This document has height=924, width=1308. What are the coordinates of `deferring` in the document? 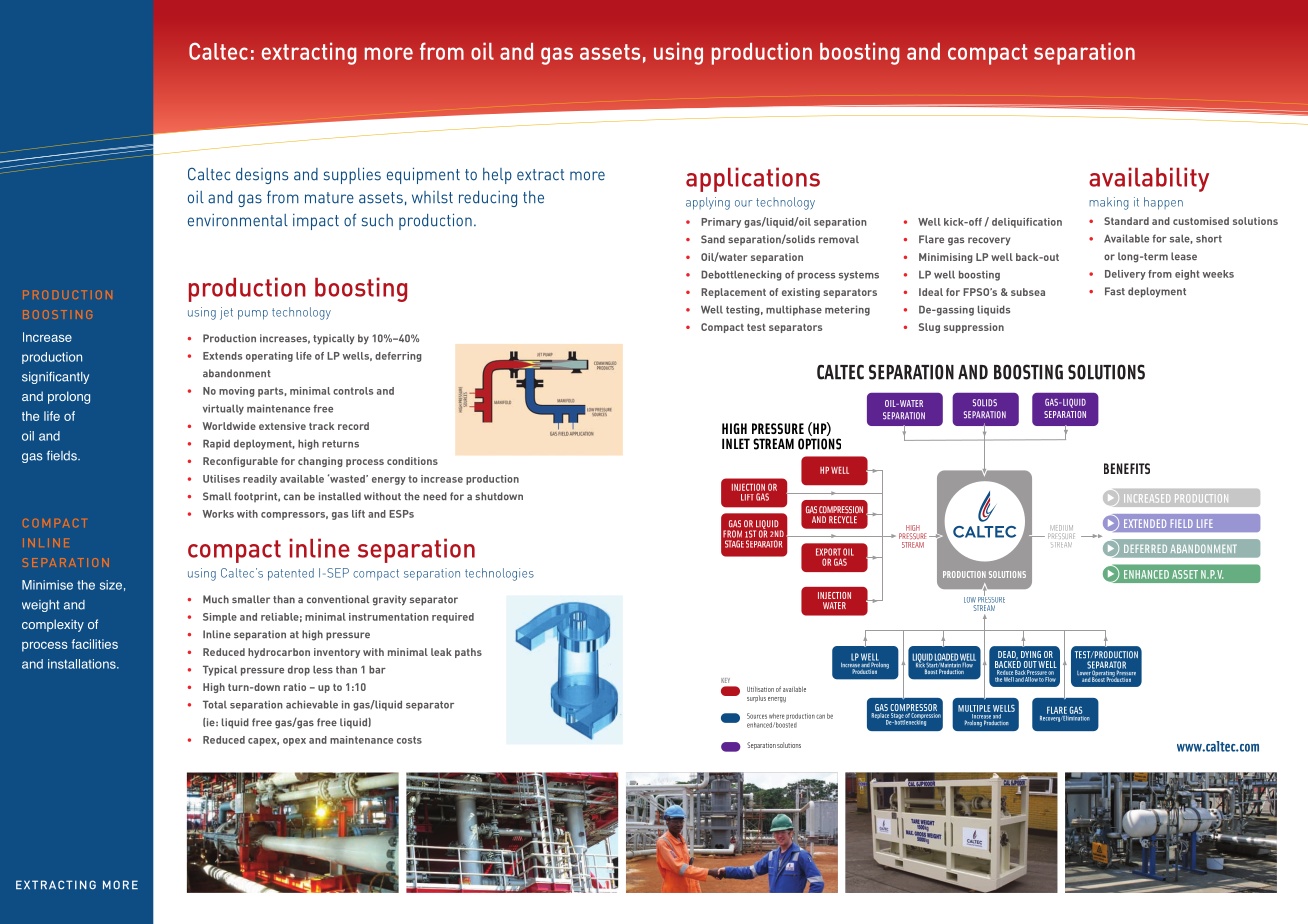 It's located at (398, 357).
